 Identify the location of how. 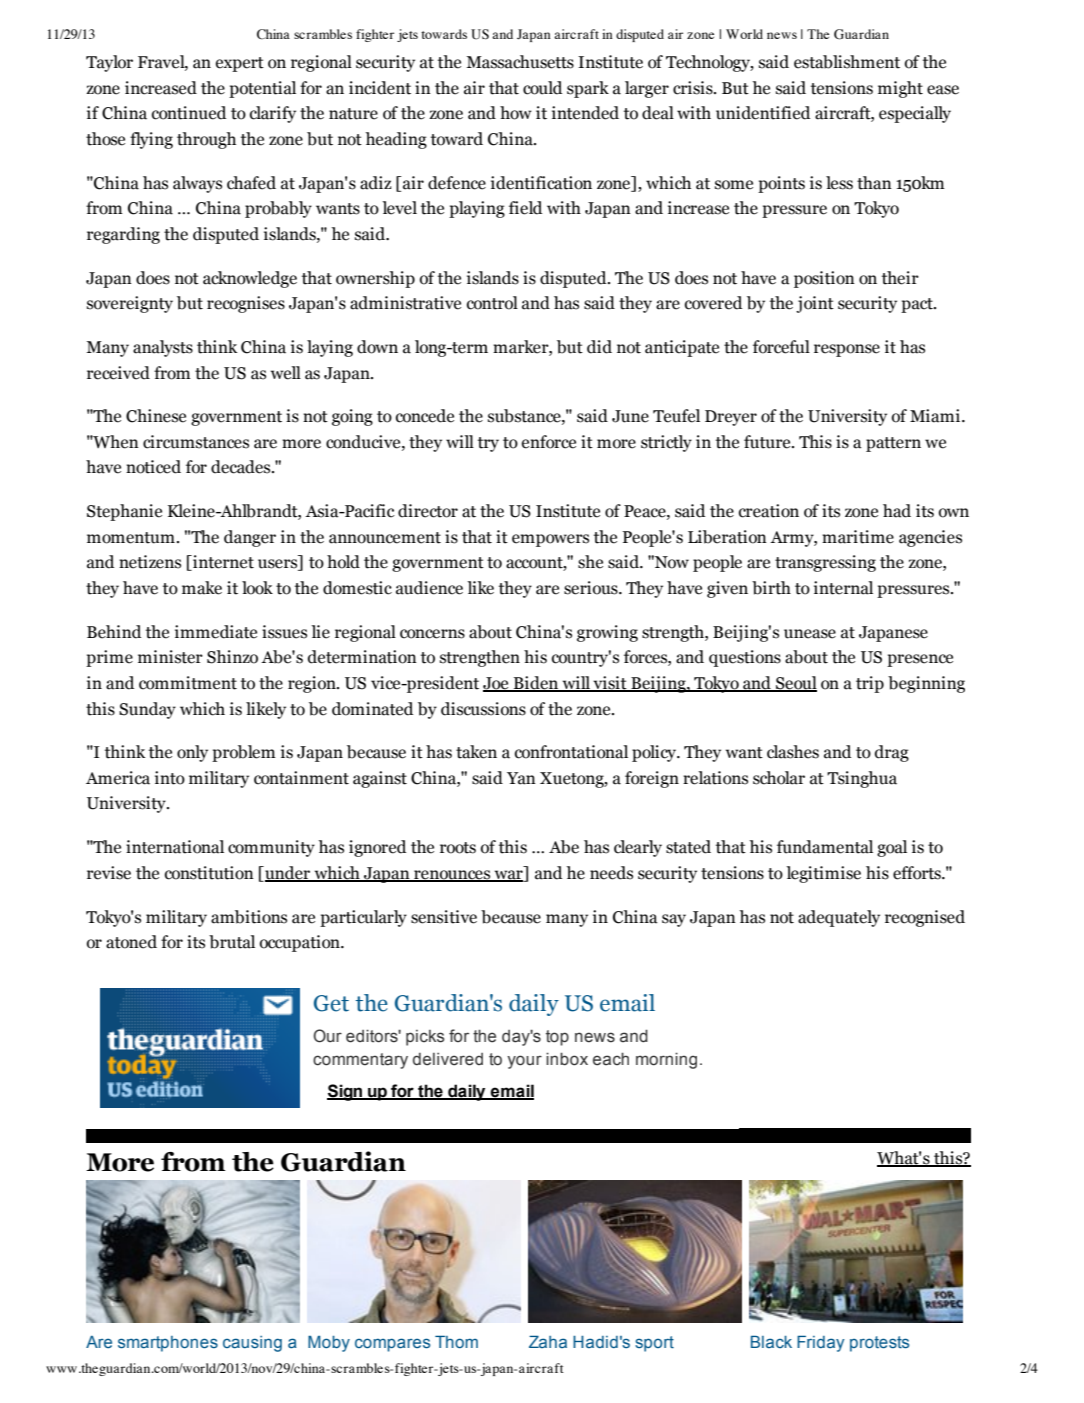
(516, 113).
